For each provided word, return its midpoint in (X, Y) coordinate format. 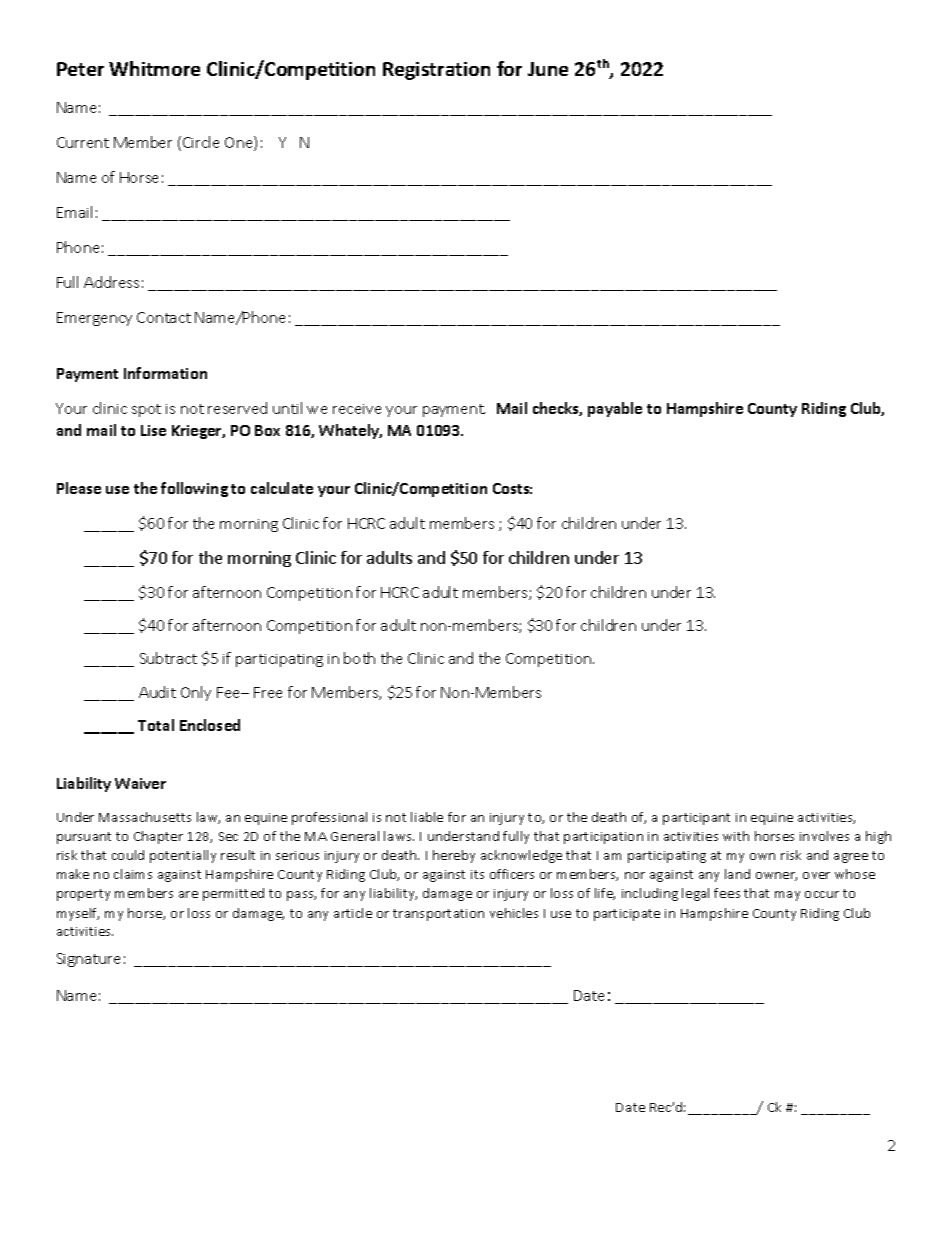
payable (615, 409)
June (548, 69)
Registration (436, 71)
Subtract (168, 658)
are (188, 894)
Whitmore (154, 68)
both (359, 658)
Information (165, 373)
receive (357, 409)
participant (696, 819)
